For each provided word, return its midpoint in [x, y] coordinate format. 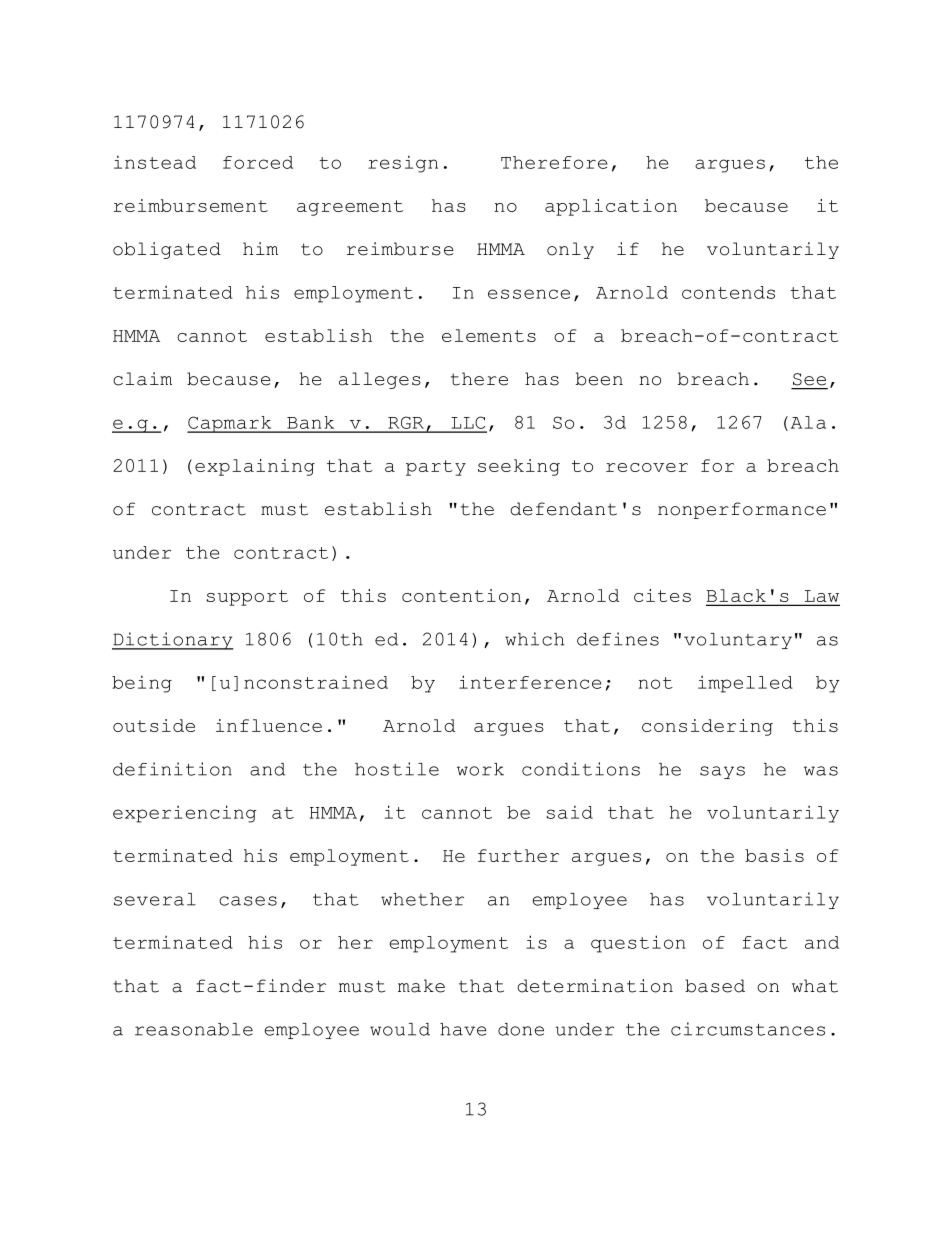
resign [403, 164]
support [247, 598]
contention [461, 595]
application [611, 207]
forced [258, 162]
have [463, 1029]
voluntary [738, 641]
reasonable [194, 1029]
